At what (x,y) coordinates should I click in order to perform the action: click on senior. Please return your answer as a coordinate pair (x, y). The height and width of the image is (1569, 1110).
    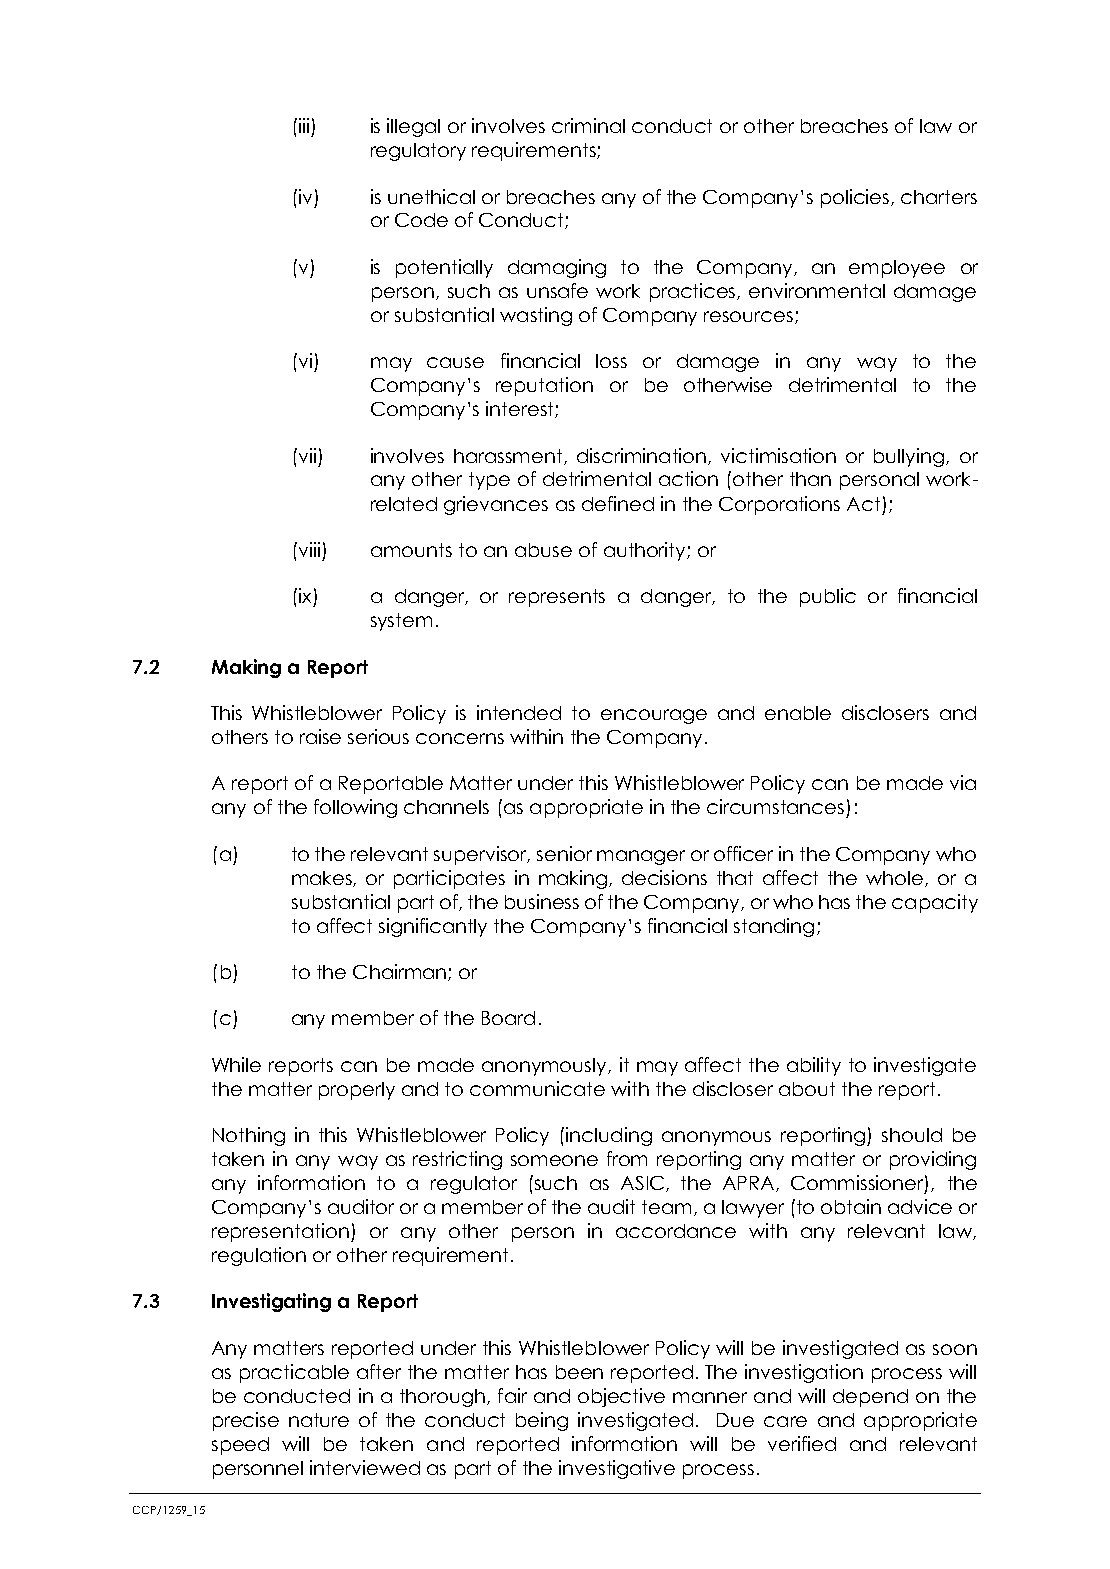
    Looking at the image, I should click on (564, 853).
